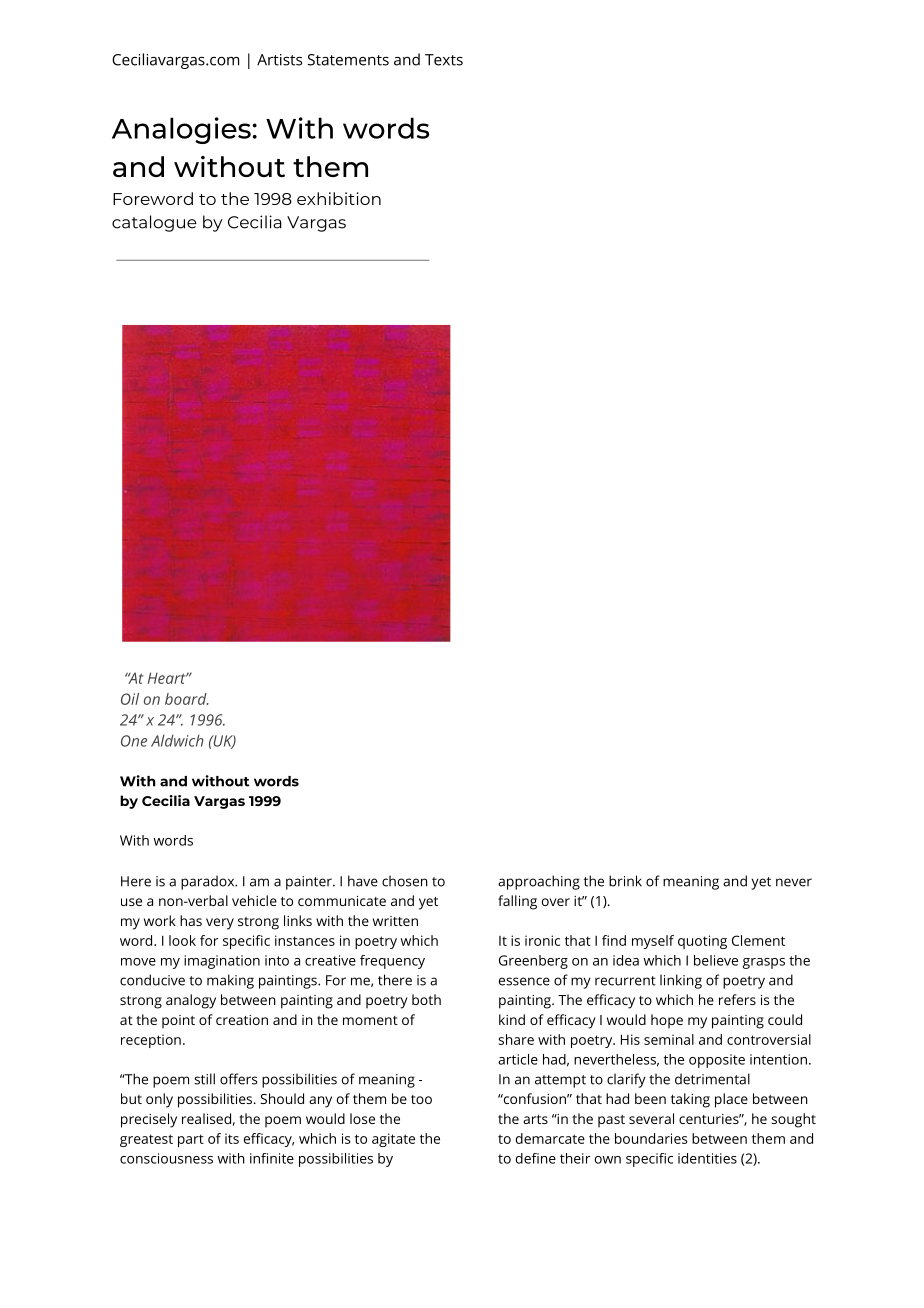 This screenshot has height=1308, width=924. Describe the element at coordinates (702, 942) in the screenshot. I see `quoting` at that location.
